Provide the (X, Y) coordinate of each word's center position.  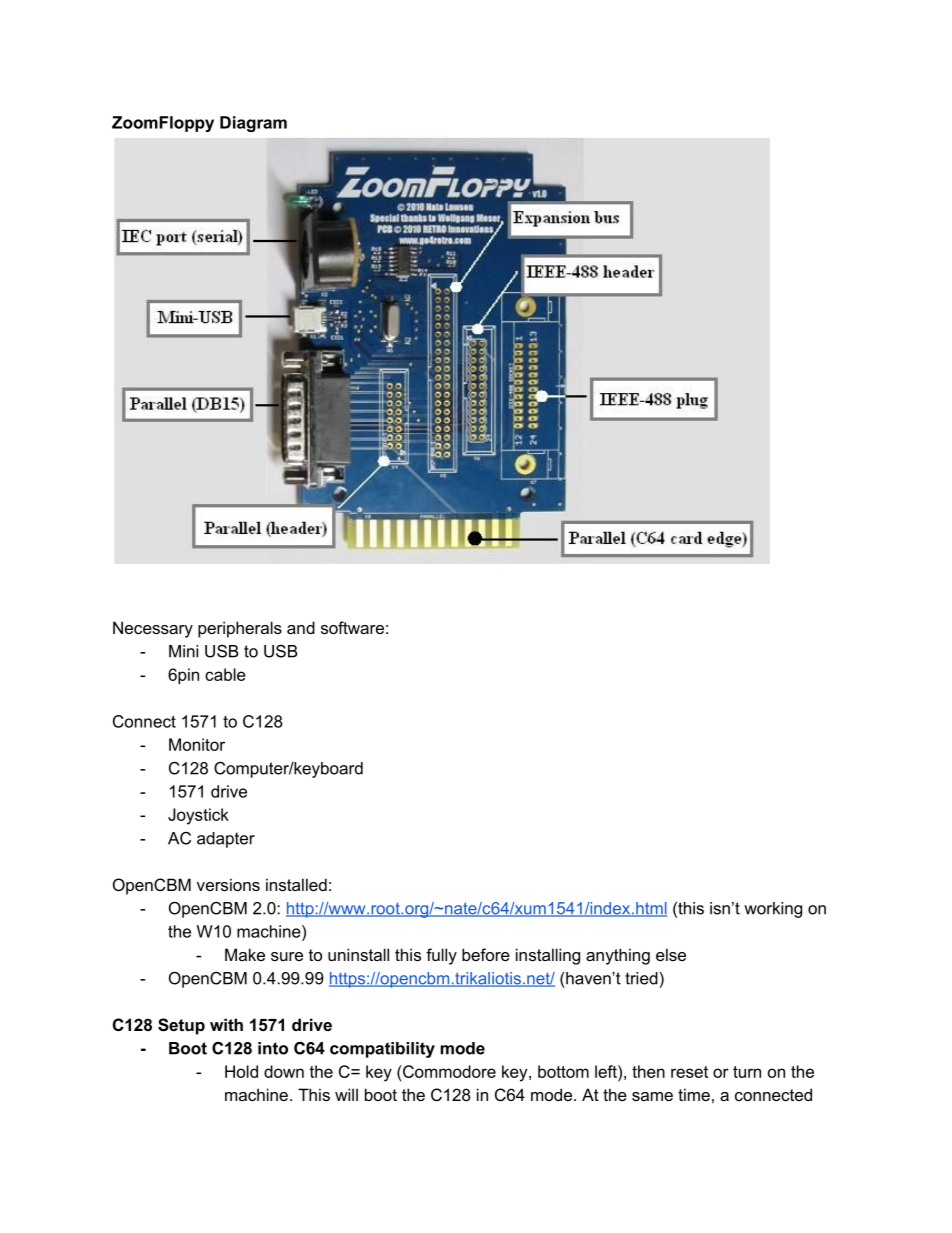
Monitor (197, 744)
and (301, 627)
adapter (226, 840)
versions (228, 884)
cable (225, 674)
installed (296, 884)
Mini (183, 651)
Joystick (198, 816)
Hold (241, 1071)
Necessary (153, 629)
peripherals (240, 629)
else (671, 954)
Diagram (253, 124)
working (773, 910)
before (486, 954)
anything (618, 956)
